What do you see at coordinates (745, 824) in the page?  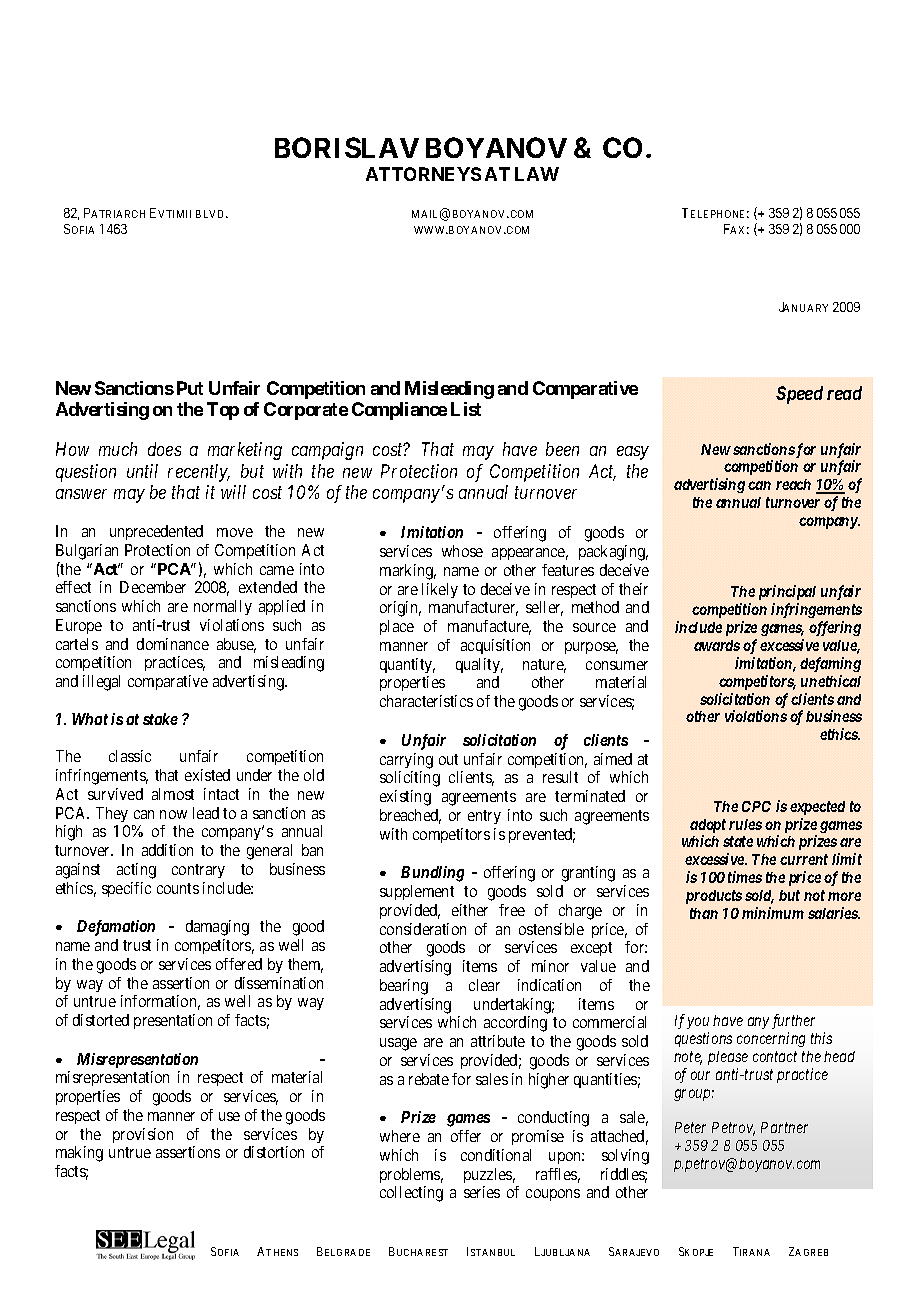 I see `rules` at bounding box center [745, 824].
